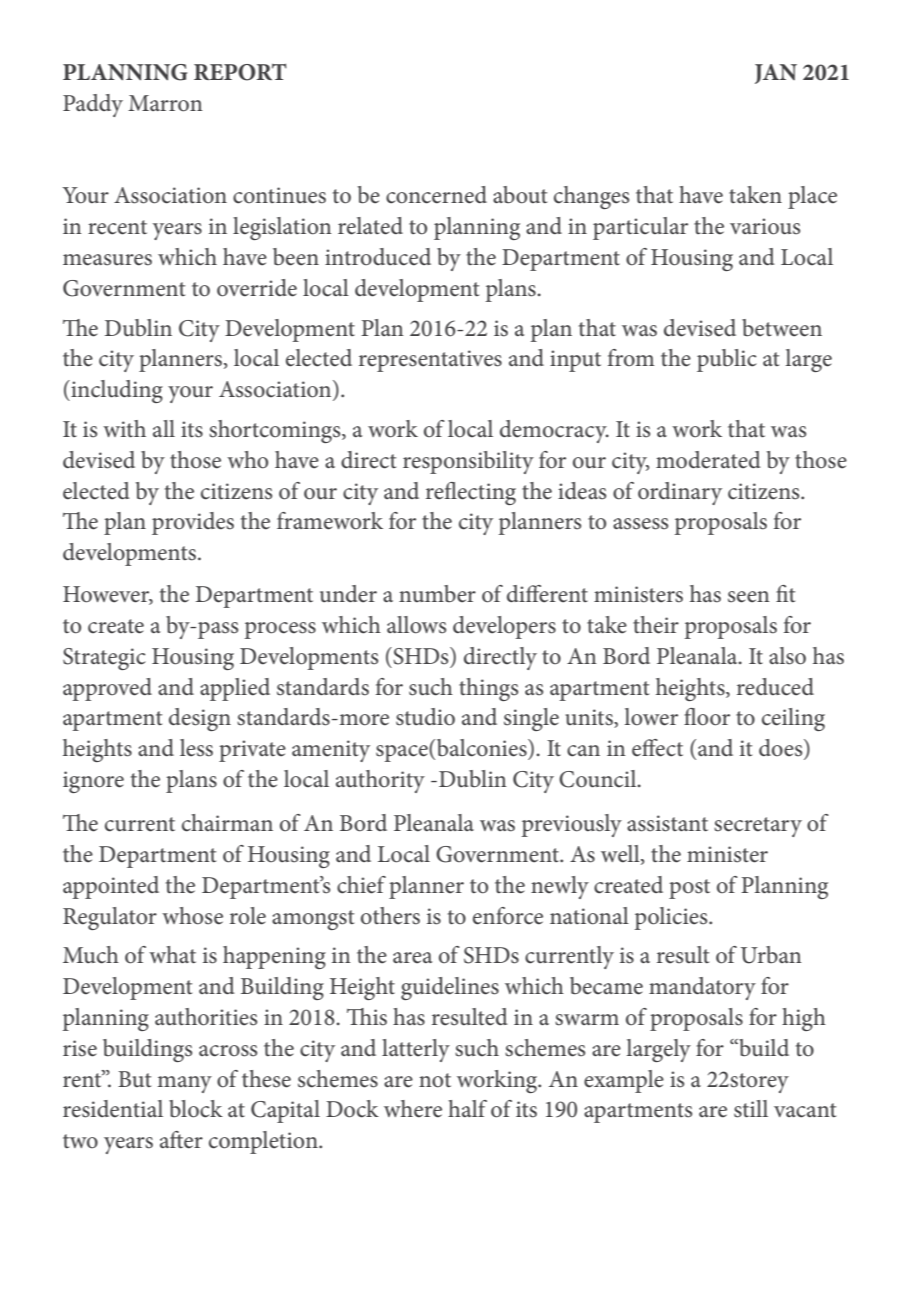  I want to click on public, so click(727, 360).
